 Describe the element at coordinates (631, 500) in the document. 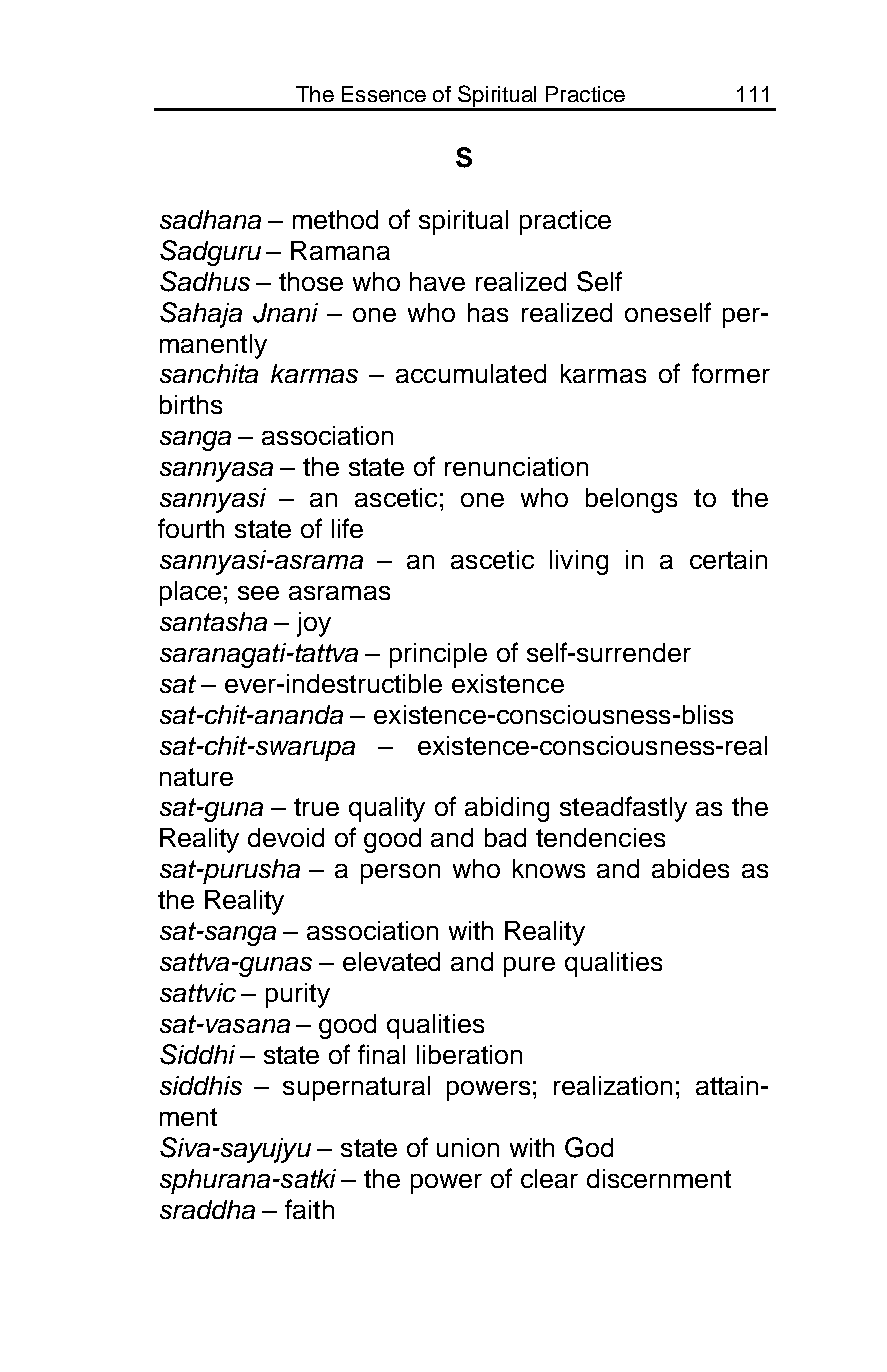

I see `belongs` at that location.
